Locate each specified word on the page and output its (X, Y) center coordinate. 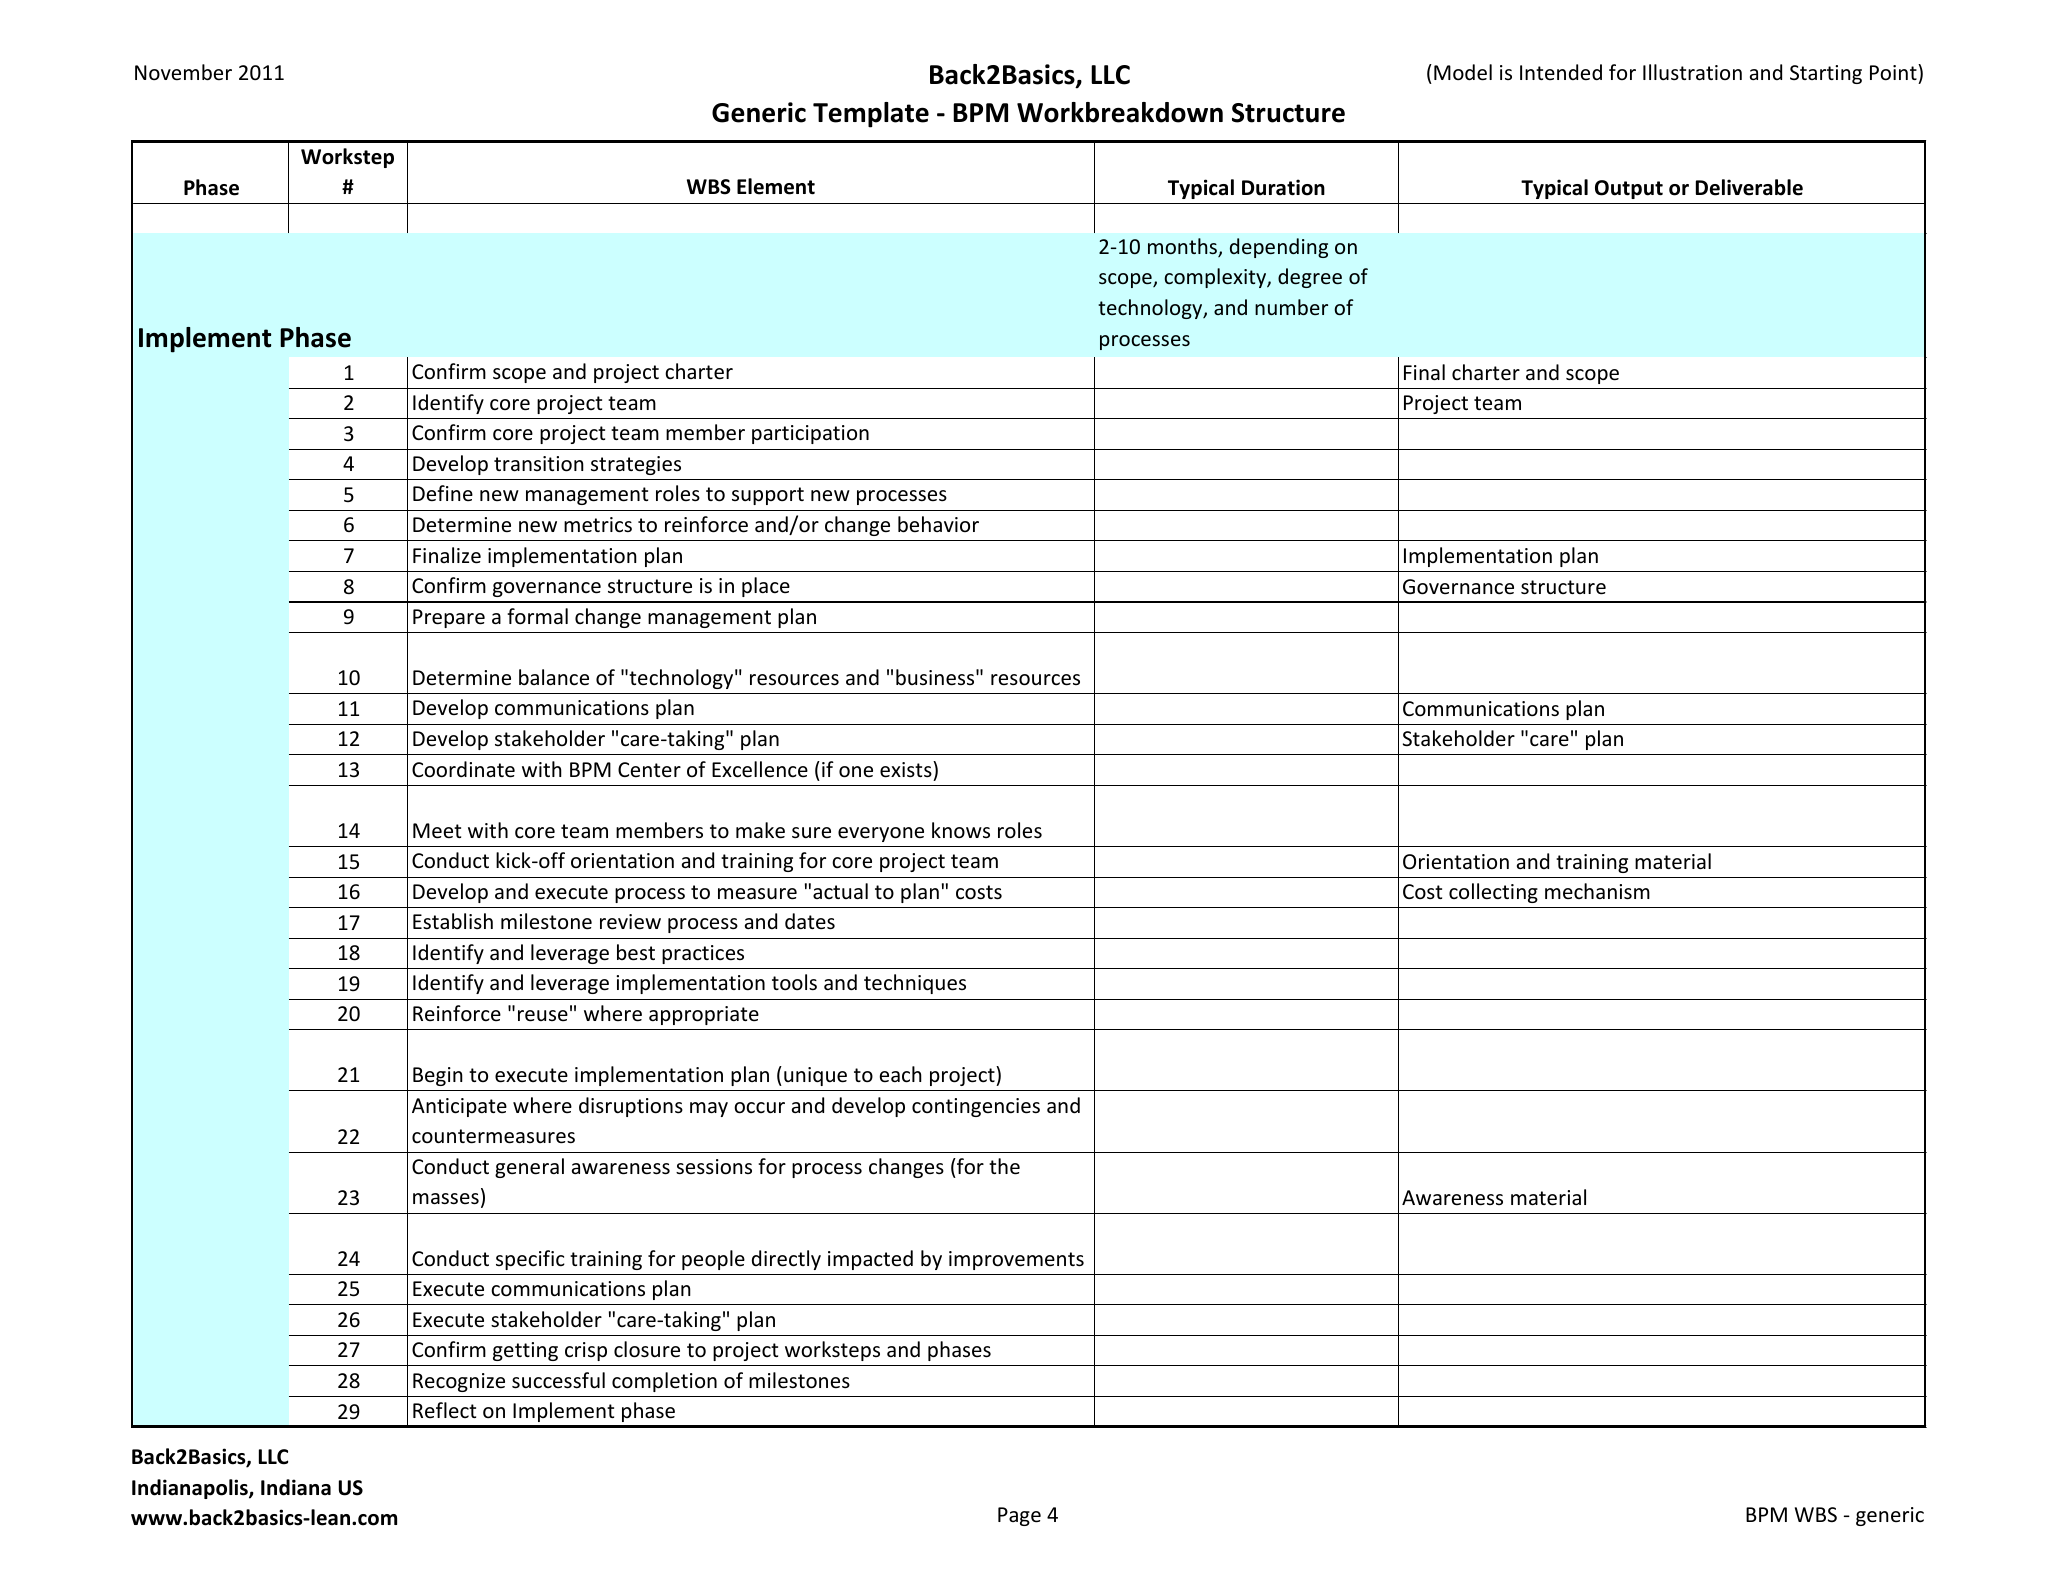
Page (1019, 1516)
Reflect (444, 1410)
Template (871, 115)
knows (961, 830)
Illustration (1692, 72)
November (183, 72)
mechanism (1597, 891)
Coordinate (463, 769)
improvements (1016, 1260)
